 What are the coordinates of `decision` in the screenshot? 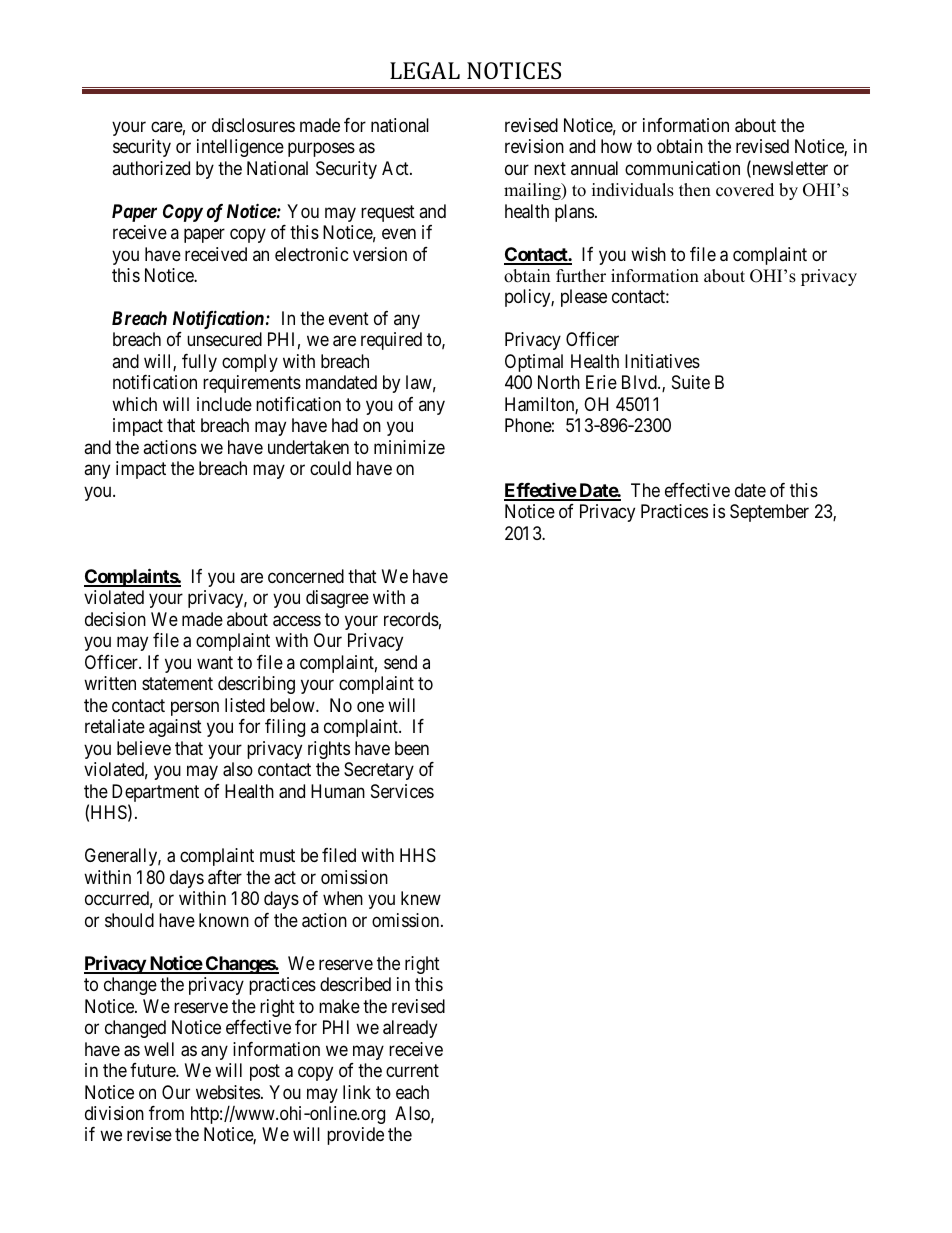 It's located at (115, 619).
